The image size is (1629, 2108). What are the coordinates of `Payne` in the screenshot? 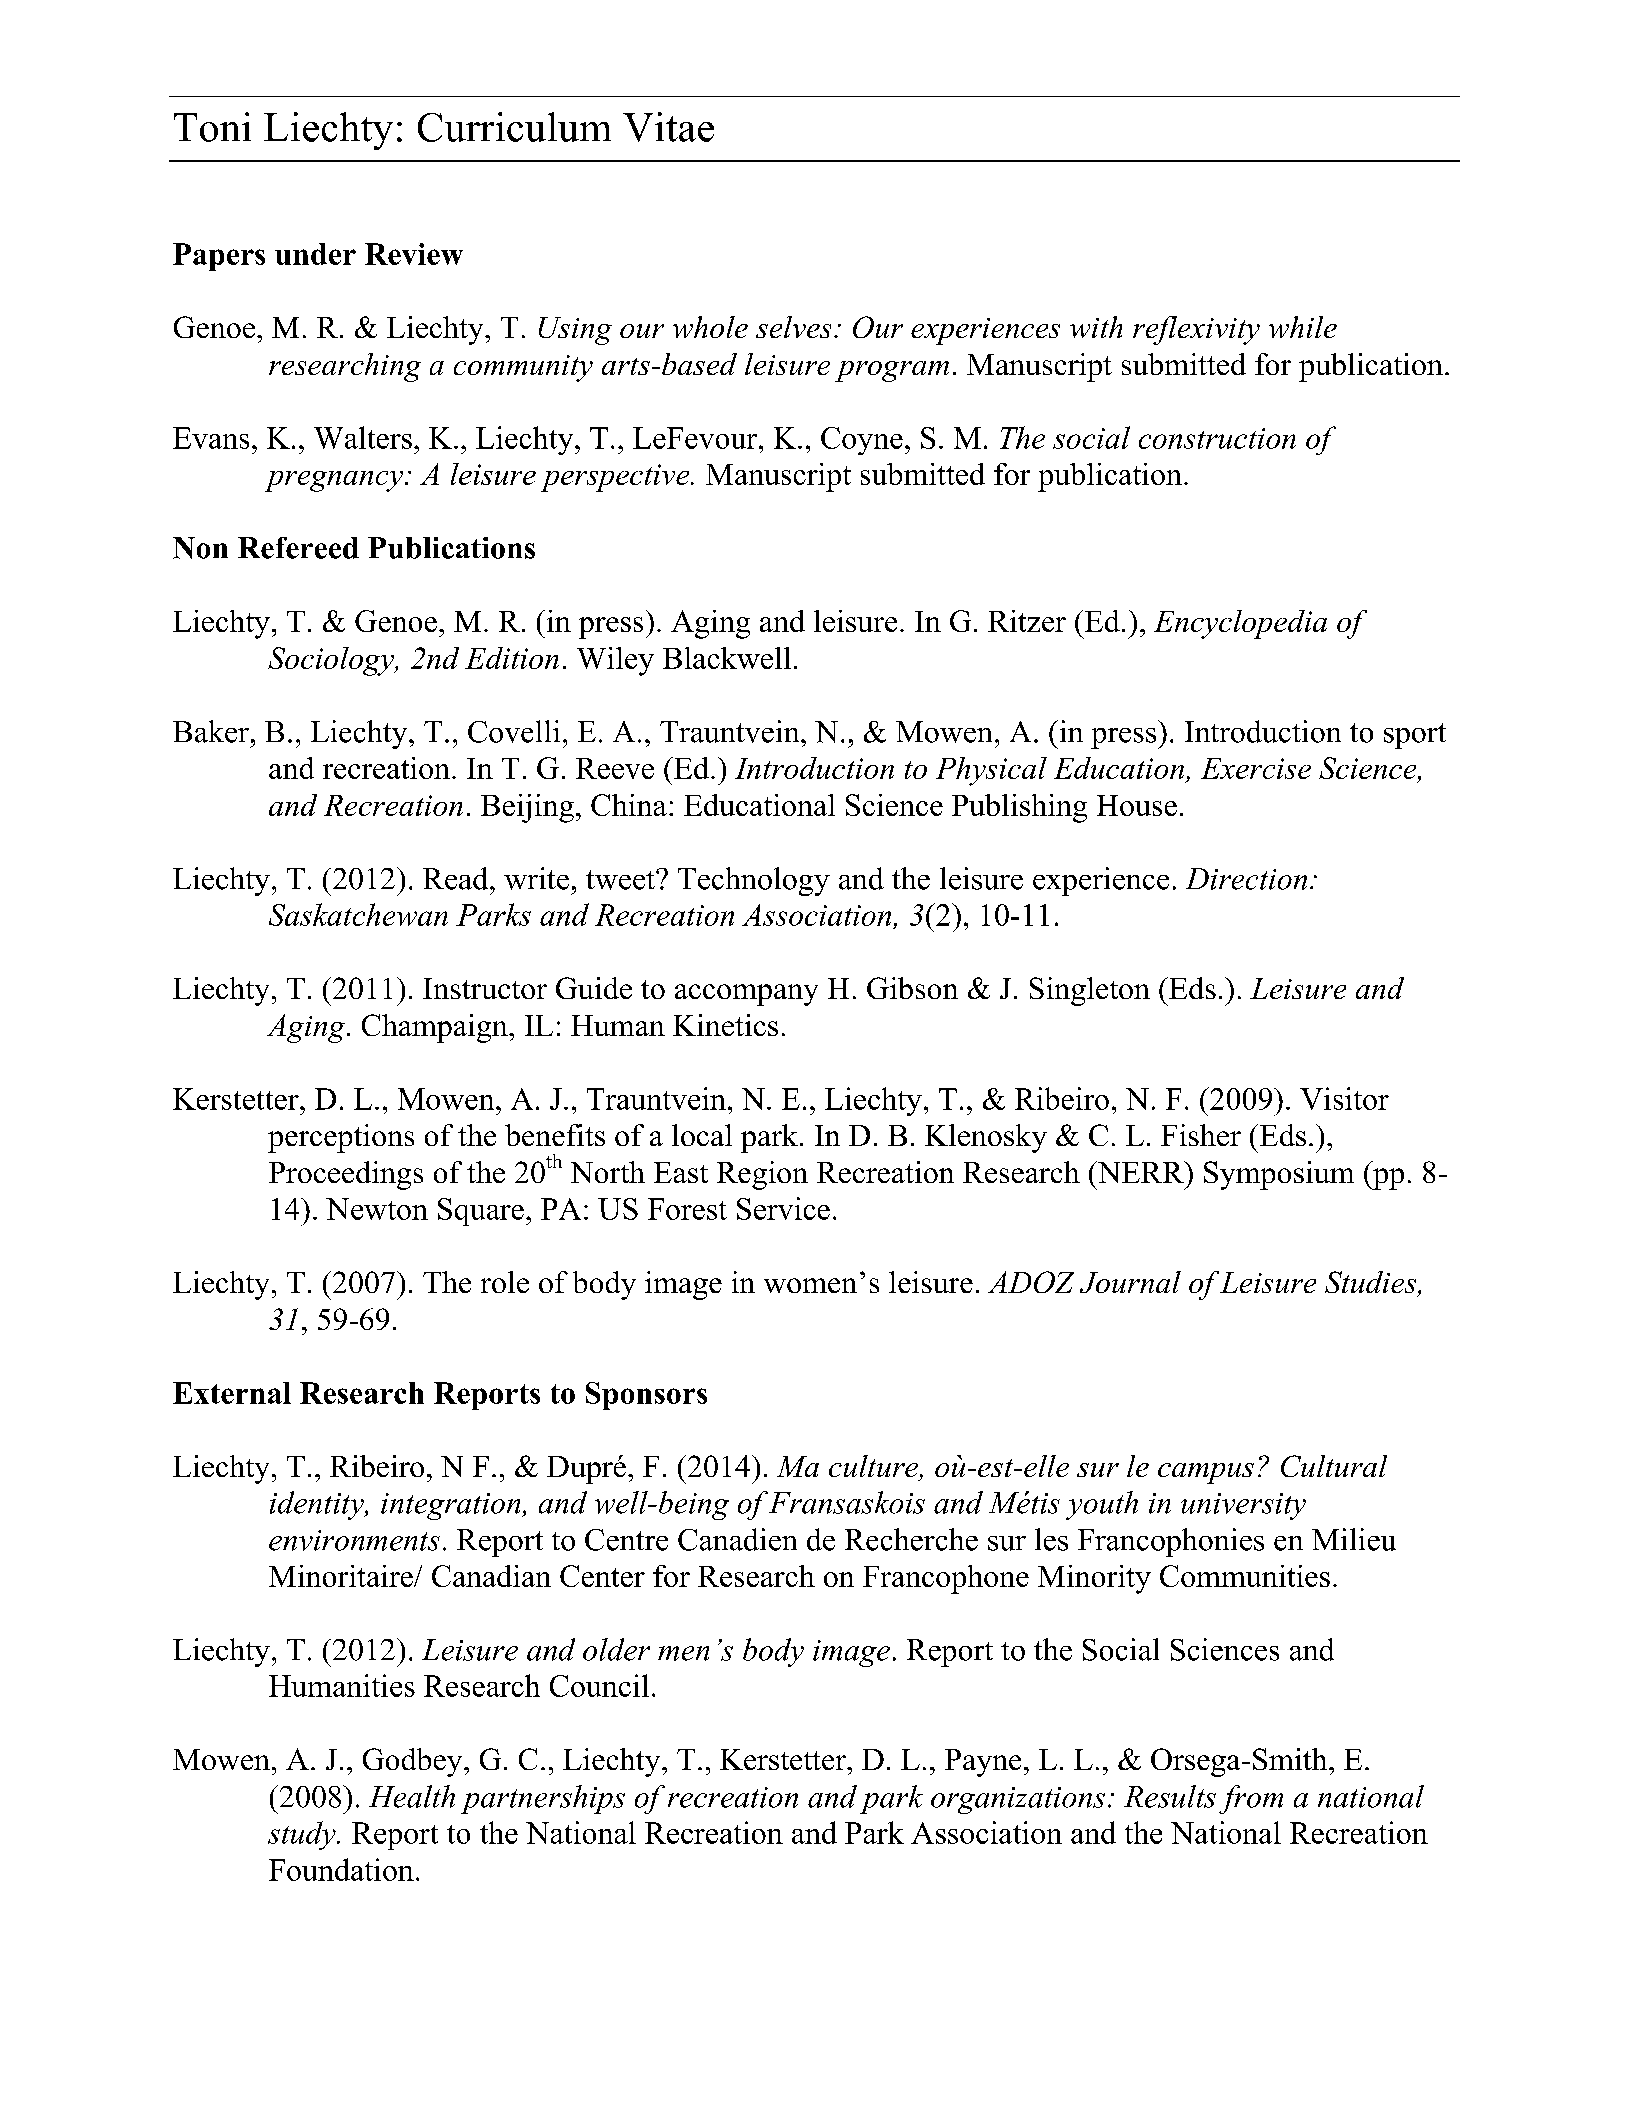 It's located at (983, 1763).
